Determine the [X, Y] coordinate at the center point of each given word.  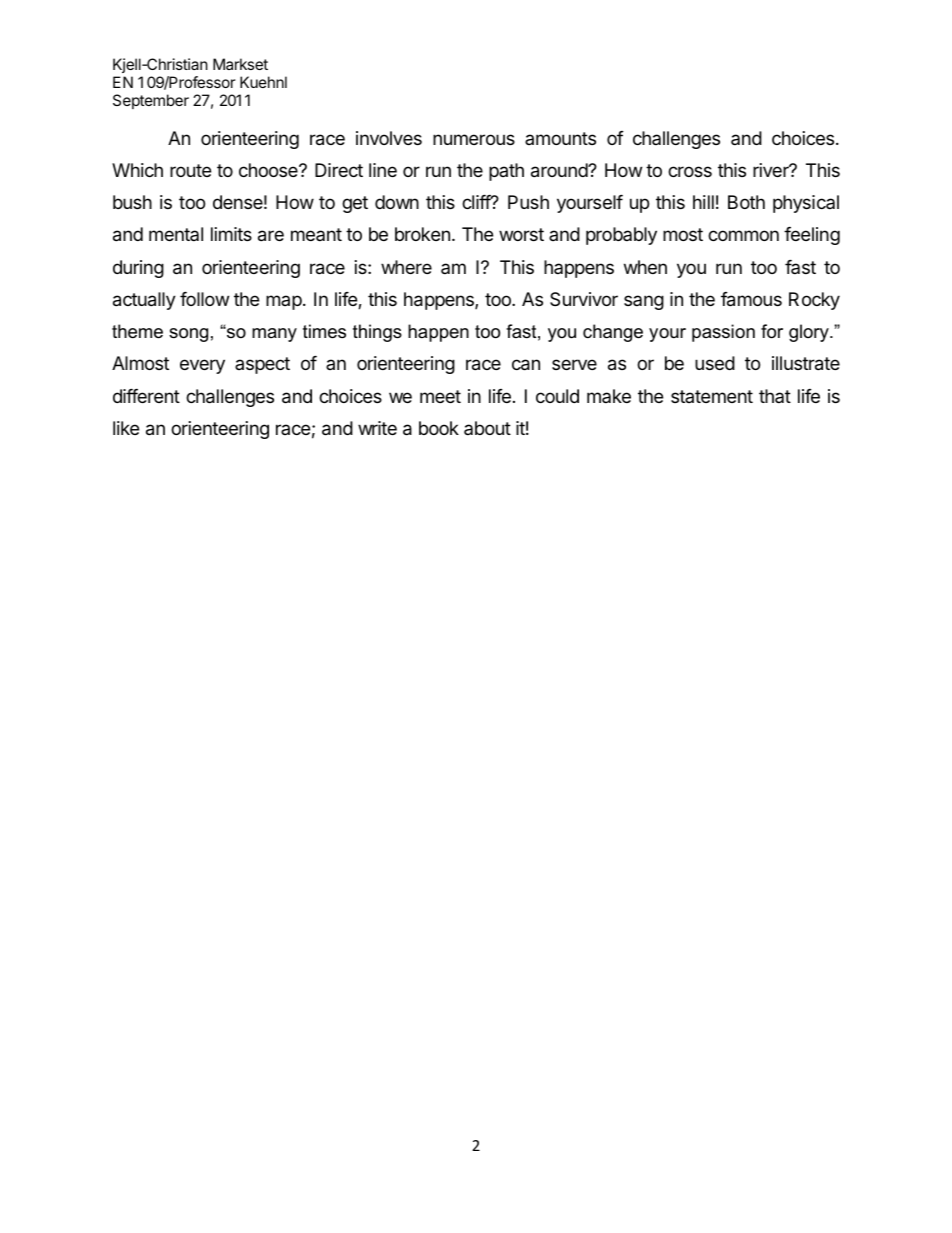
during [138, 269]
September [151, 101]
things [377, 333]
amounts [560, 138]
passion [723, 333]
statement [712, 396]
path [506, 172]
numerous [474, 139]
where [406, 267]
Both [746, 202]
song [188, 335]
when [645, 267]
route [190, 170]
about [487, 428]
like [126, 428]
